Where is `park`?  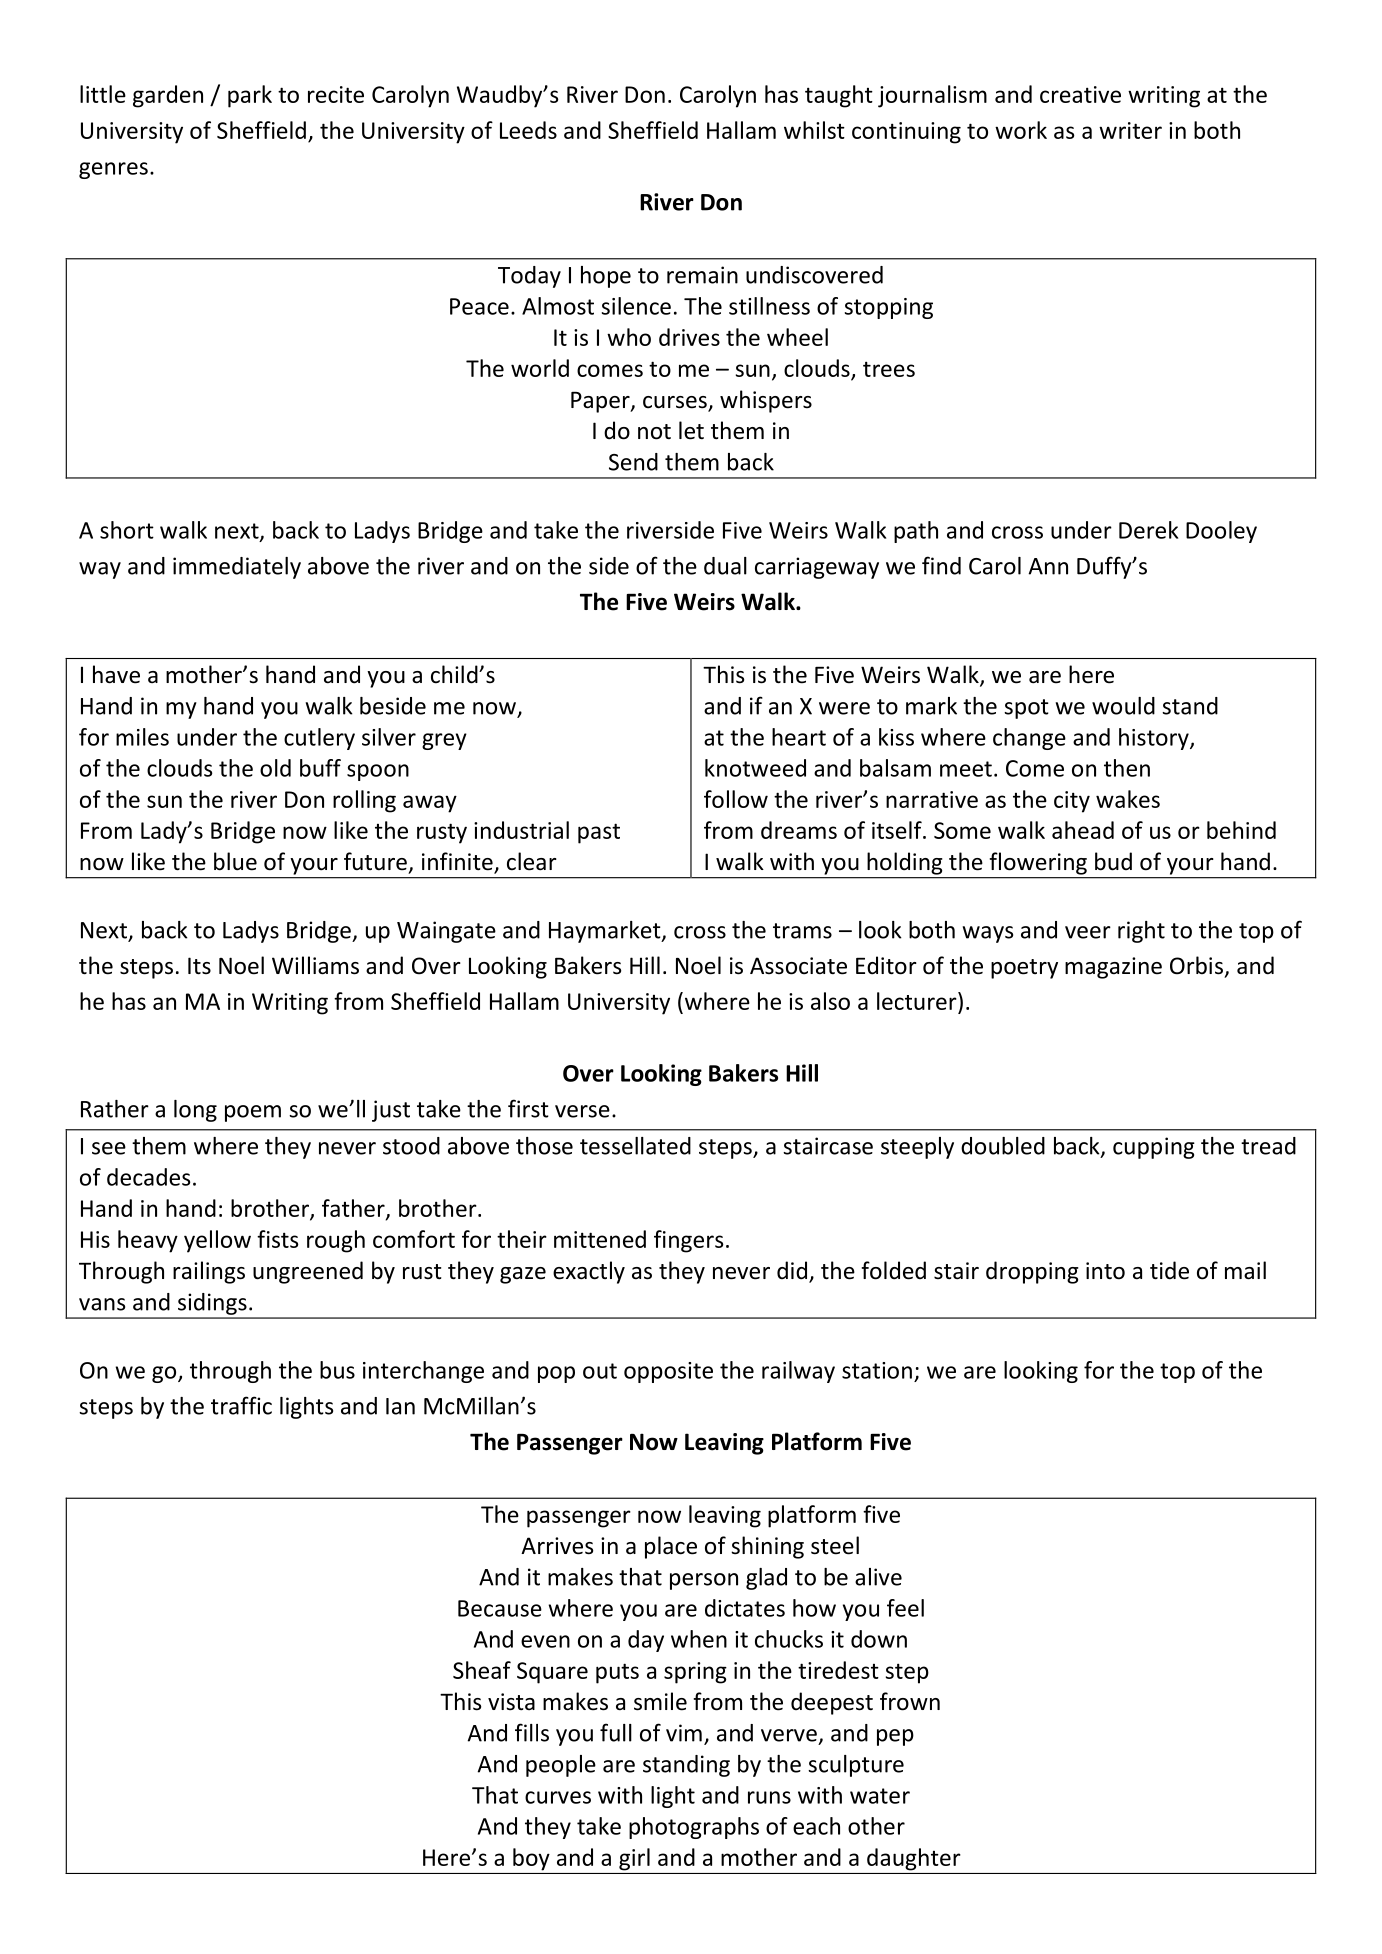 park is located at coordinates (250, 96).
